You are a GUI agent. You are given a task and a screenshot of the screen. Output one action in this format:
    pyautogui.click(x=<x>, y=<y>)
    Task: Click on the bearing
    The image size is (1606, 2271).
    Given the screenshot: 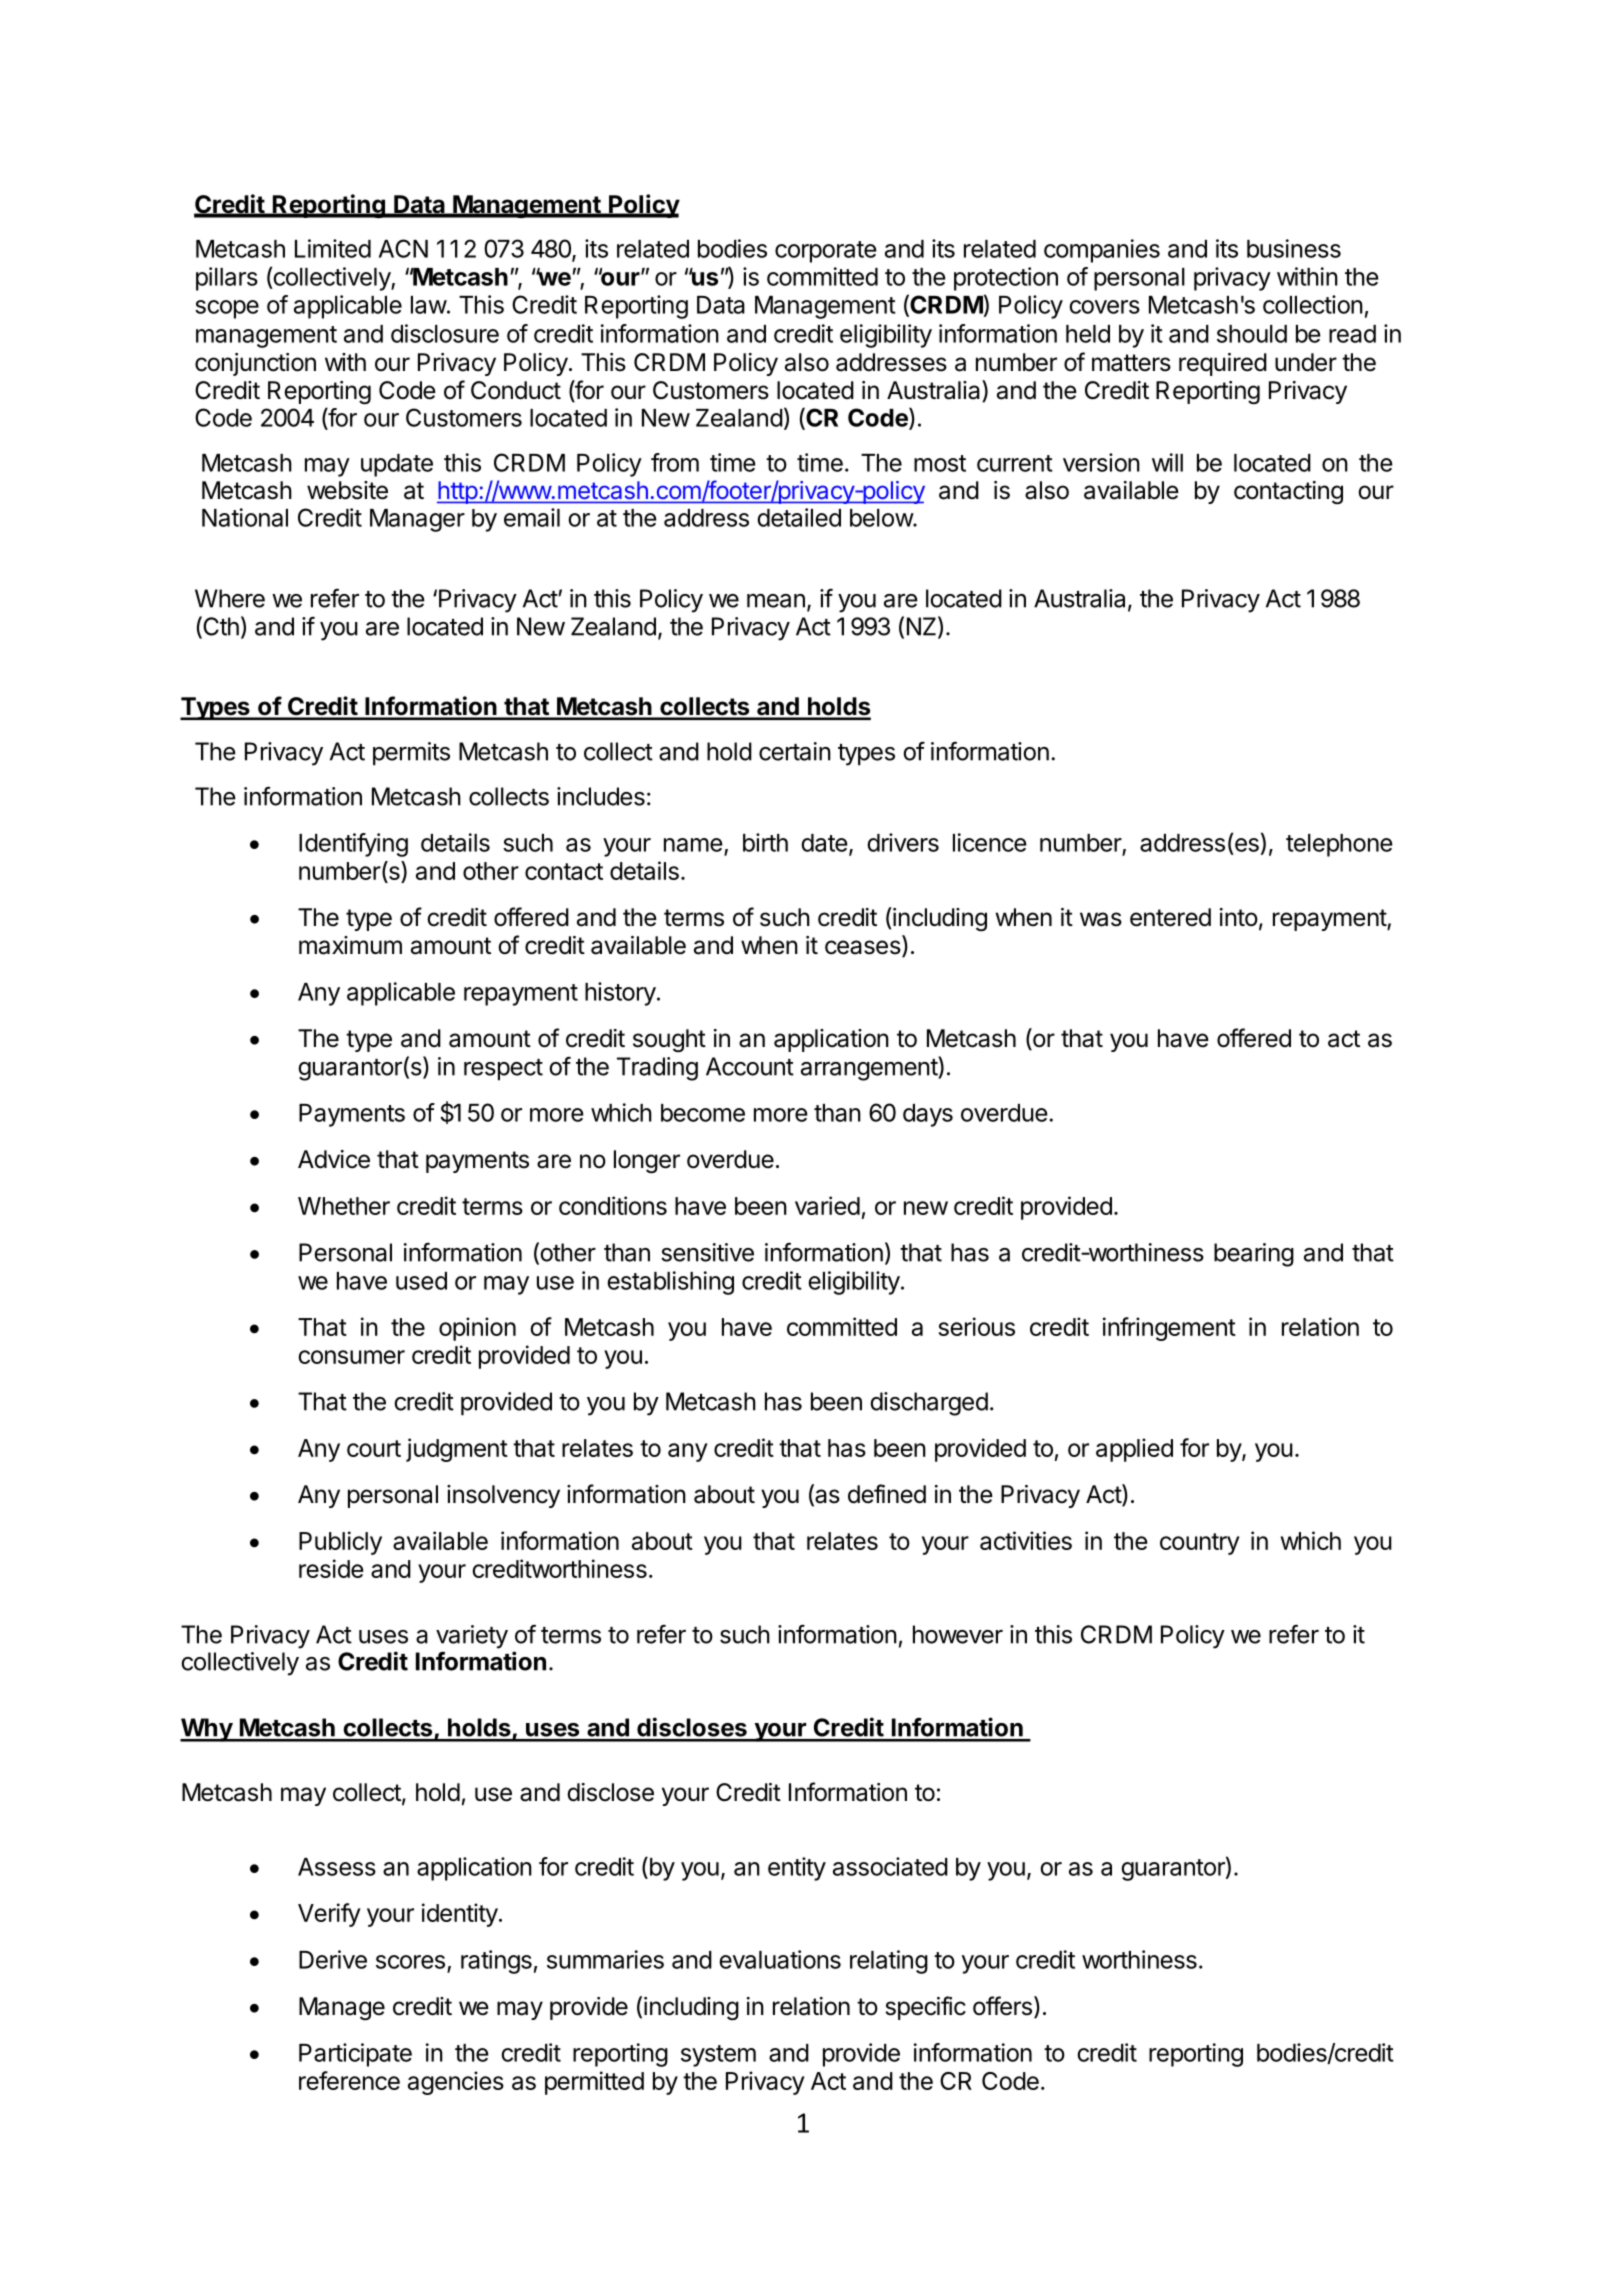 What is the action you would take?
    pyautogui.click(x=1254, y=1255)
